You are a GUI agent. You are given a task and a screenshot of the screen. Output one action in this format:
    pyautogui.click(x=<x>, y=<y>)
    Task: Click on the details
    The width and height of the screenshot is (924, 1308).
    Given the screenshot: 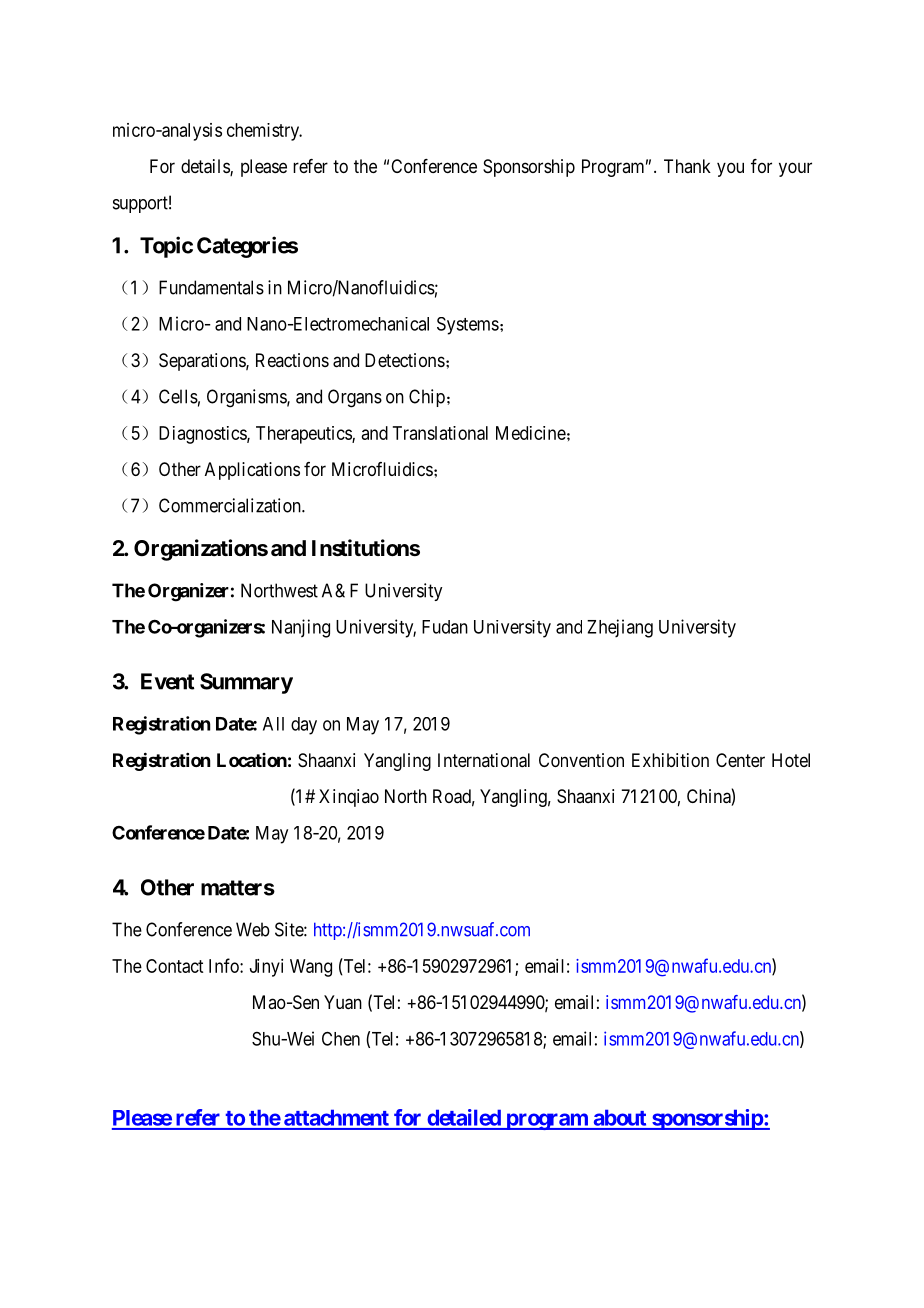 What is the action you would take?
    pyautogui.click(x=206, y=167)
